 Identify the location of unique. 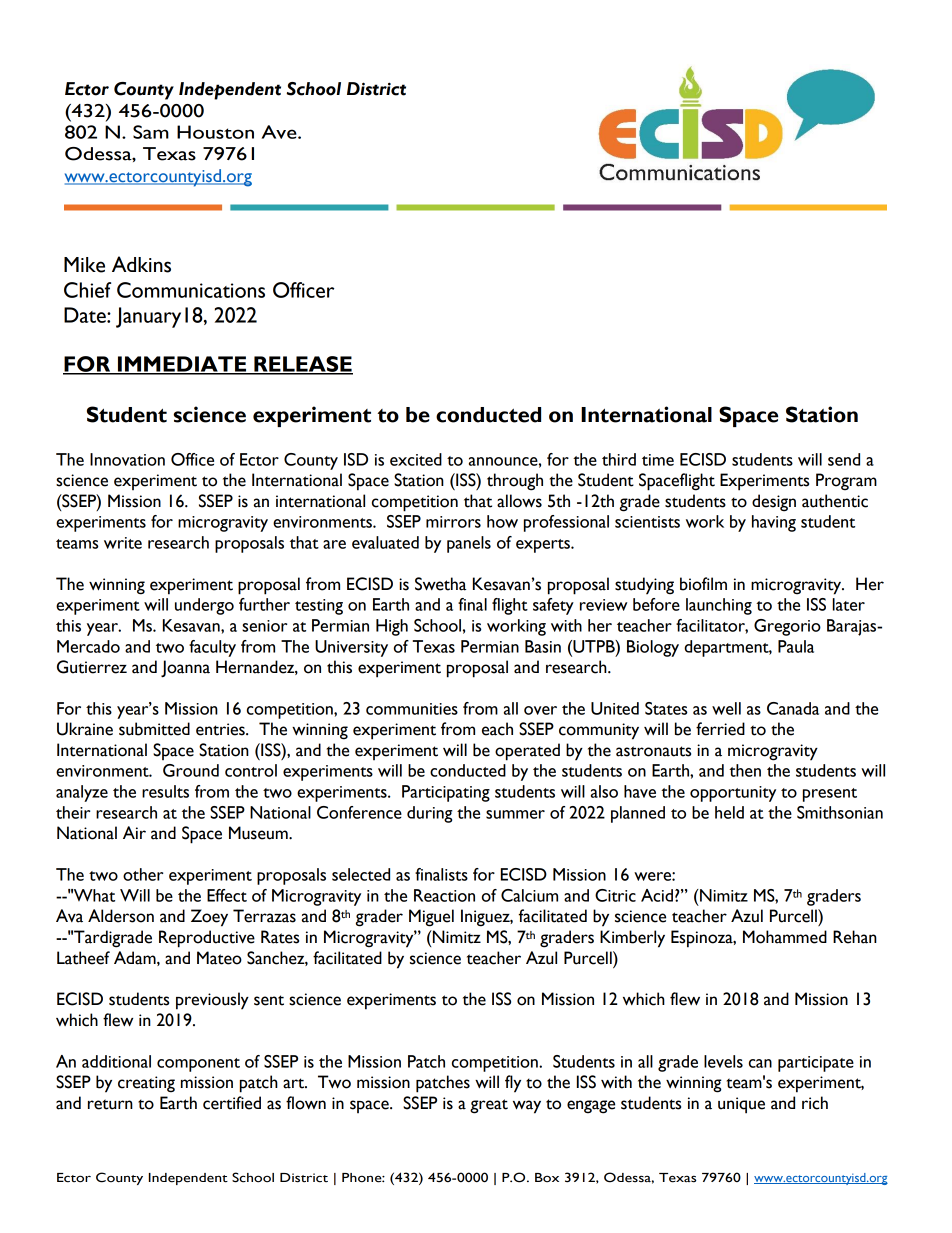
(741, 1105).
